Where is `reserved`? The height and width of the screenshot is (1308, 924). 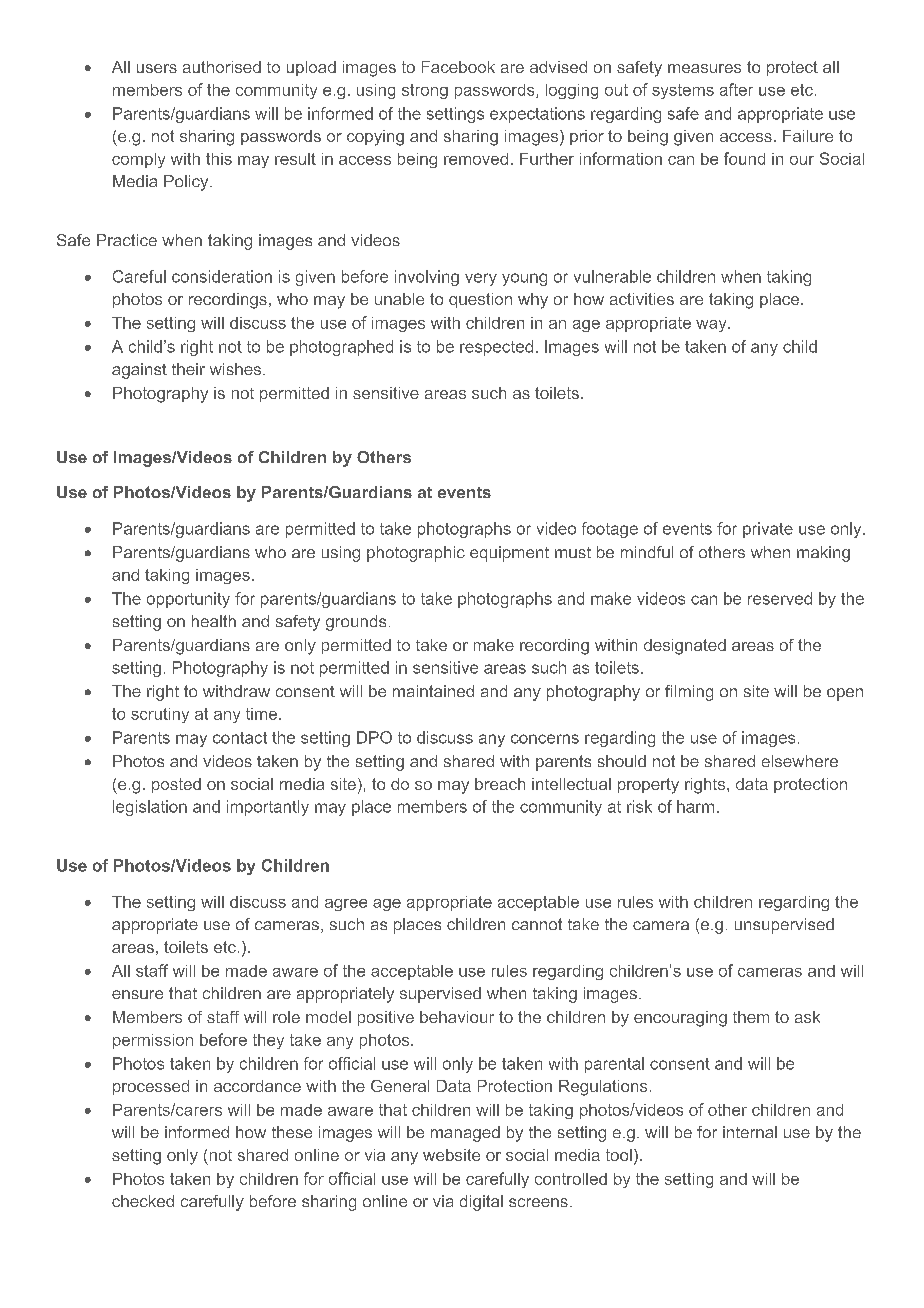 reserved is located at coordinates (780, 598).
